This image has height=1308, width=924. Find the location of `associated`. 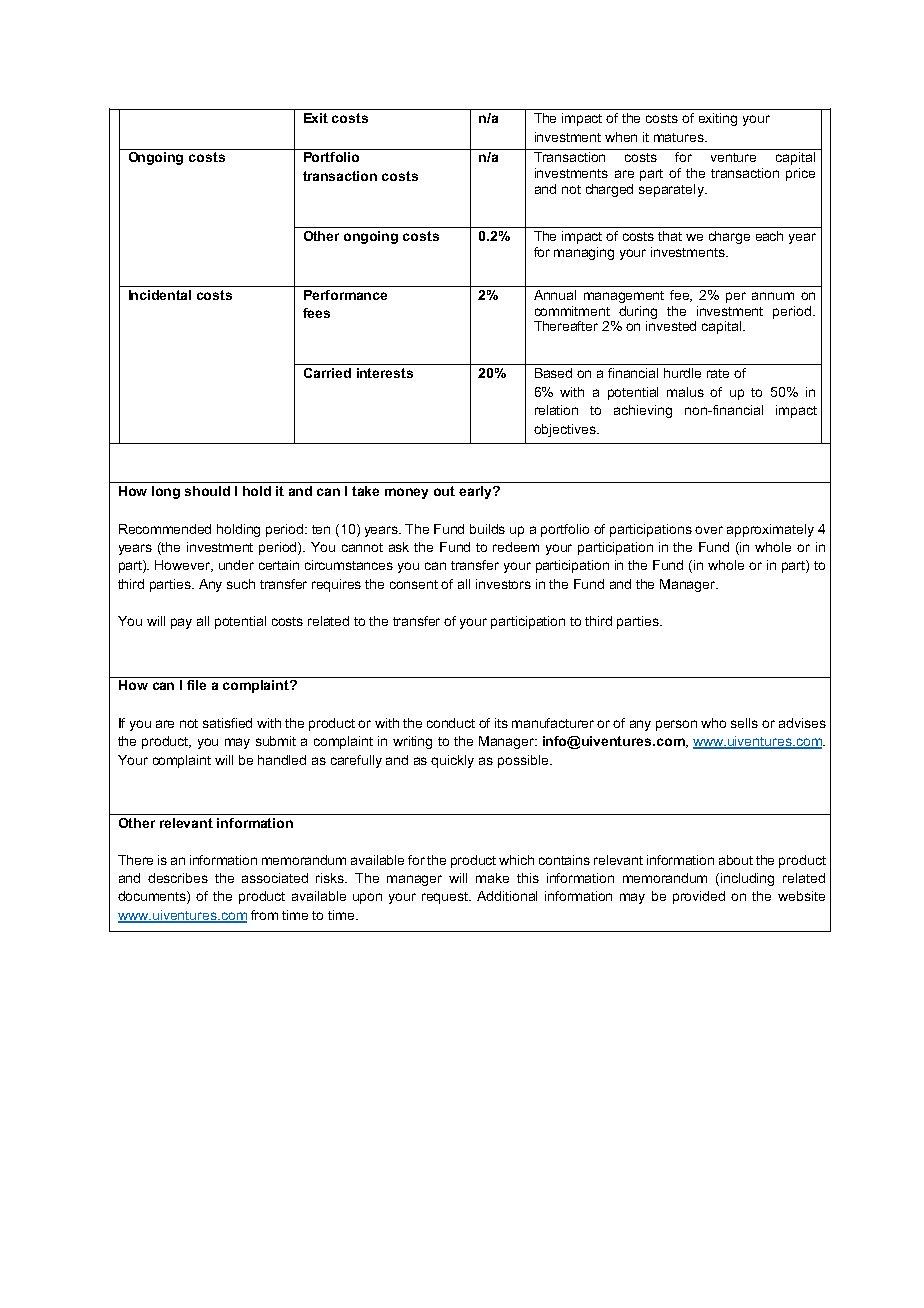

associated is located at coordinates (275, 878).
